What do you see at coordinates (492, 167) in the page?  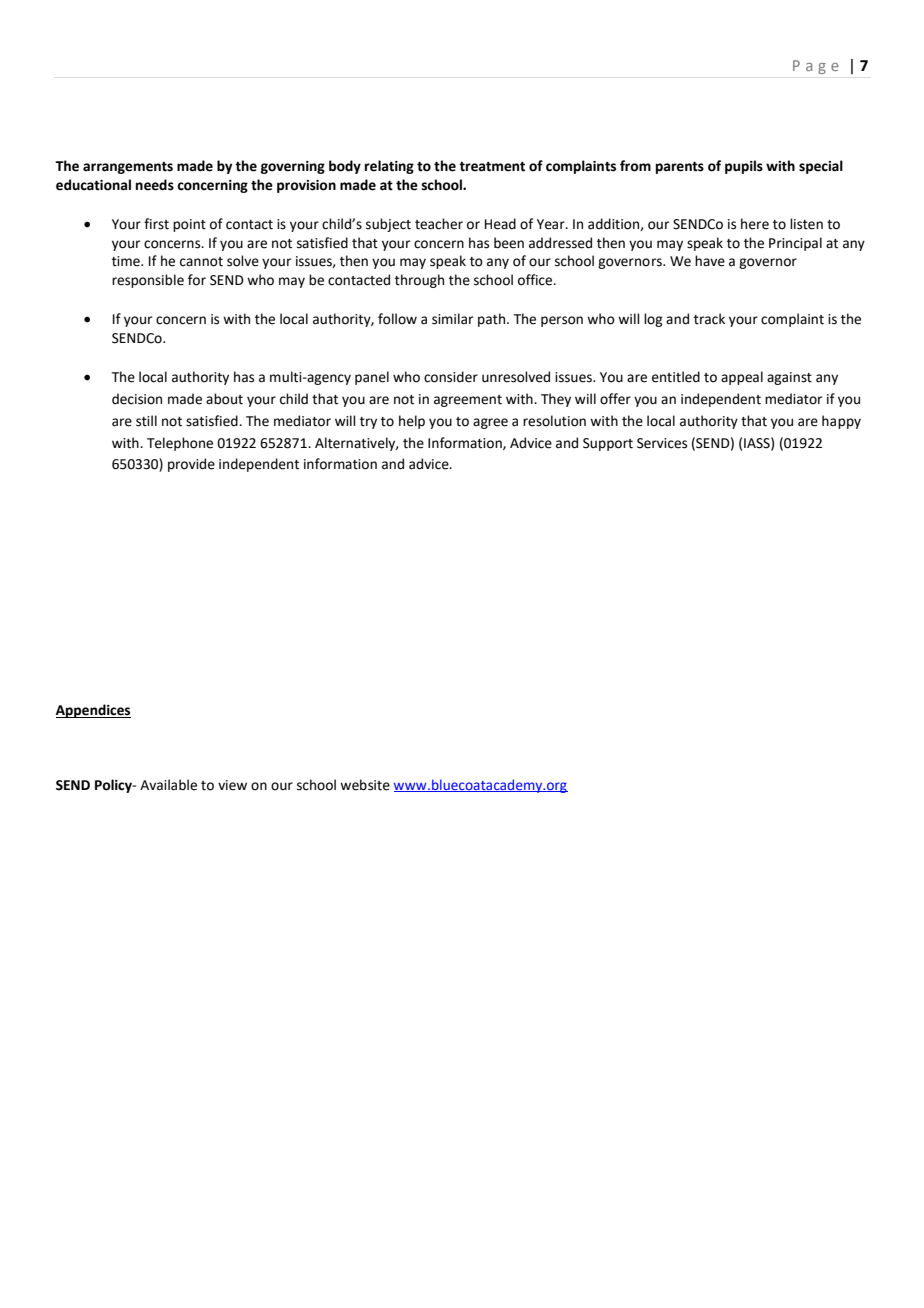 I see `treatment` at bounding box center [492, 167].
